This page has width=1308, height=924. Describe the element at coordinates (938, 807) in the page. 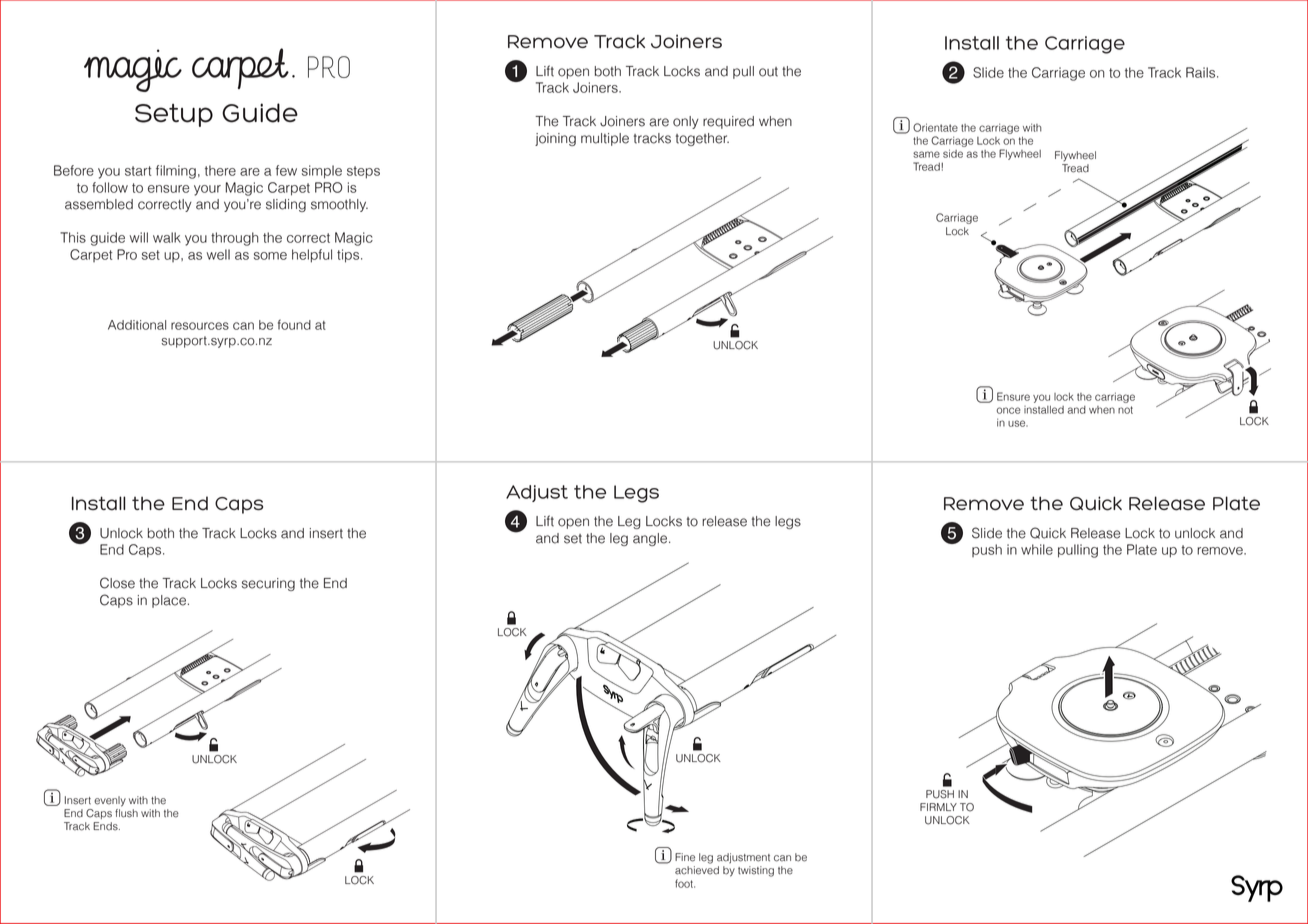

I see `FIRMLY` at that location.
